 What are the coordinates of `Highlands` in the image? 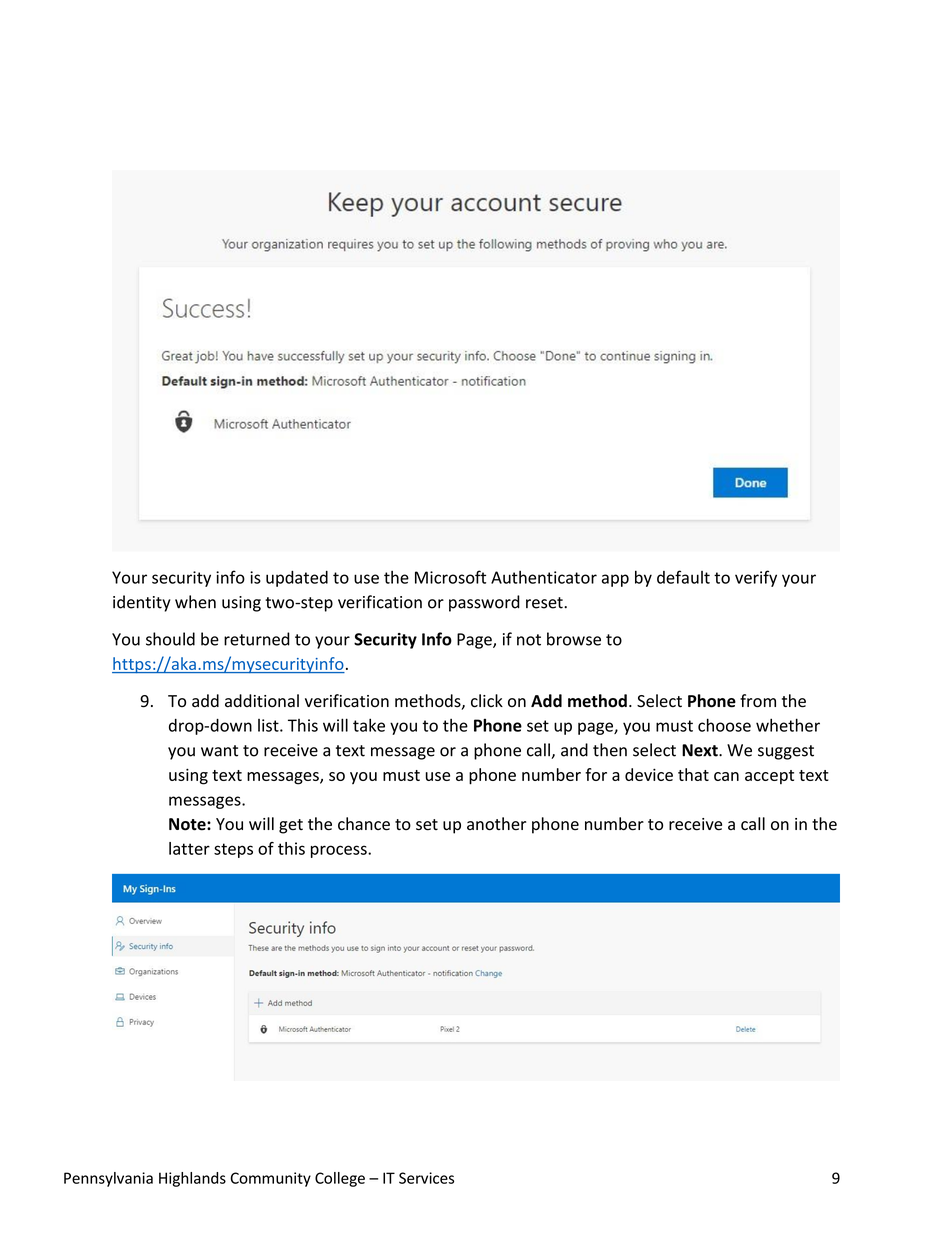 It's located at (192, 1179).
